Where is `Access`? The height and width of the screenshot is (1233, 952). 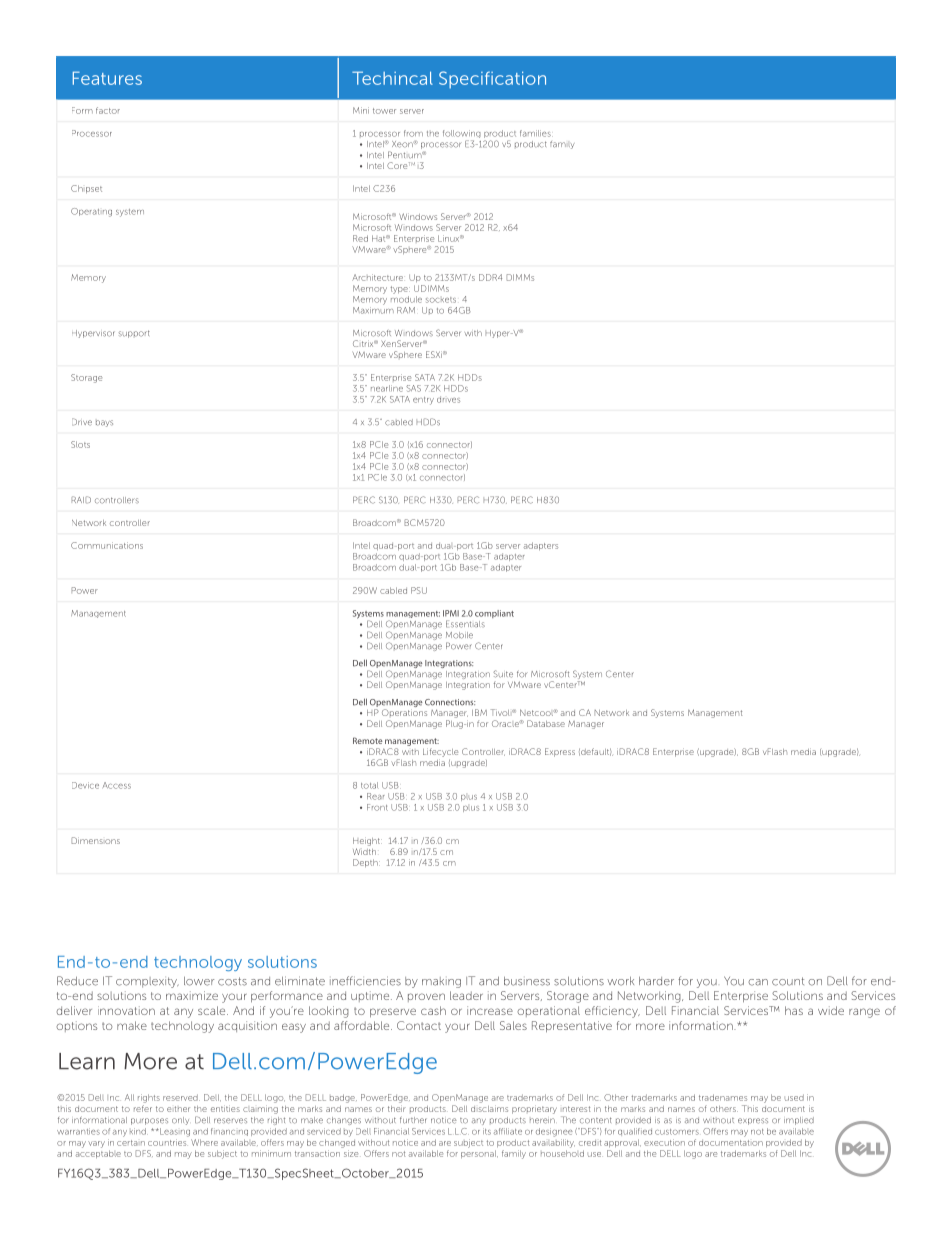 Access is located at coordinates (117, 785).
